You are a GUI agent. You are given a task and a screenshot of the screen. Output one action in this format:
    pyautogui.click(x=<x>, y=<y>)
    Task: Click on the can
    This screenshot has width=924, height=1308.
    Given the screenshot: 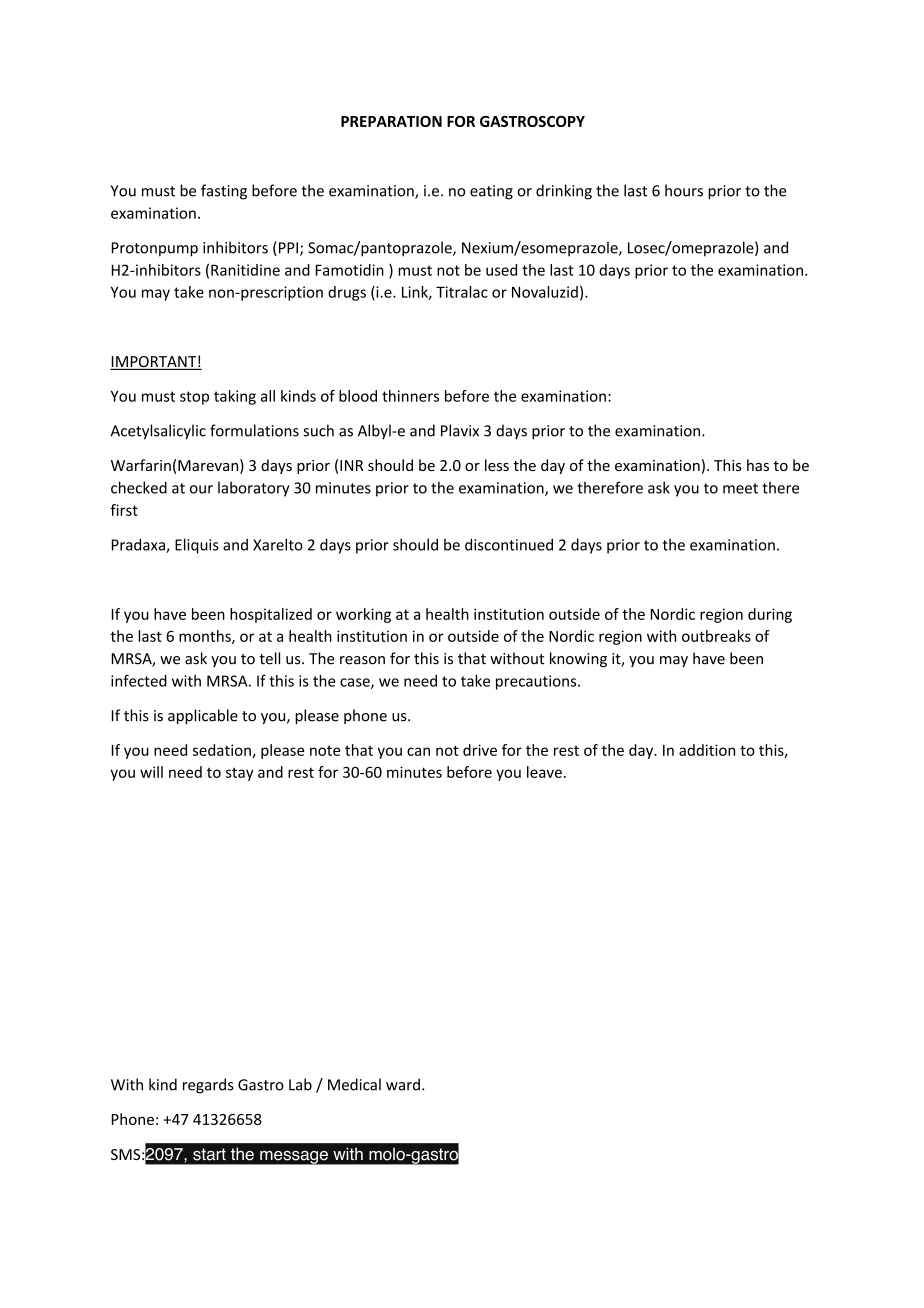 What is the action you would take?
    pyautogui.click(x=418, y=751)
